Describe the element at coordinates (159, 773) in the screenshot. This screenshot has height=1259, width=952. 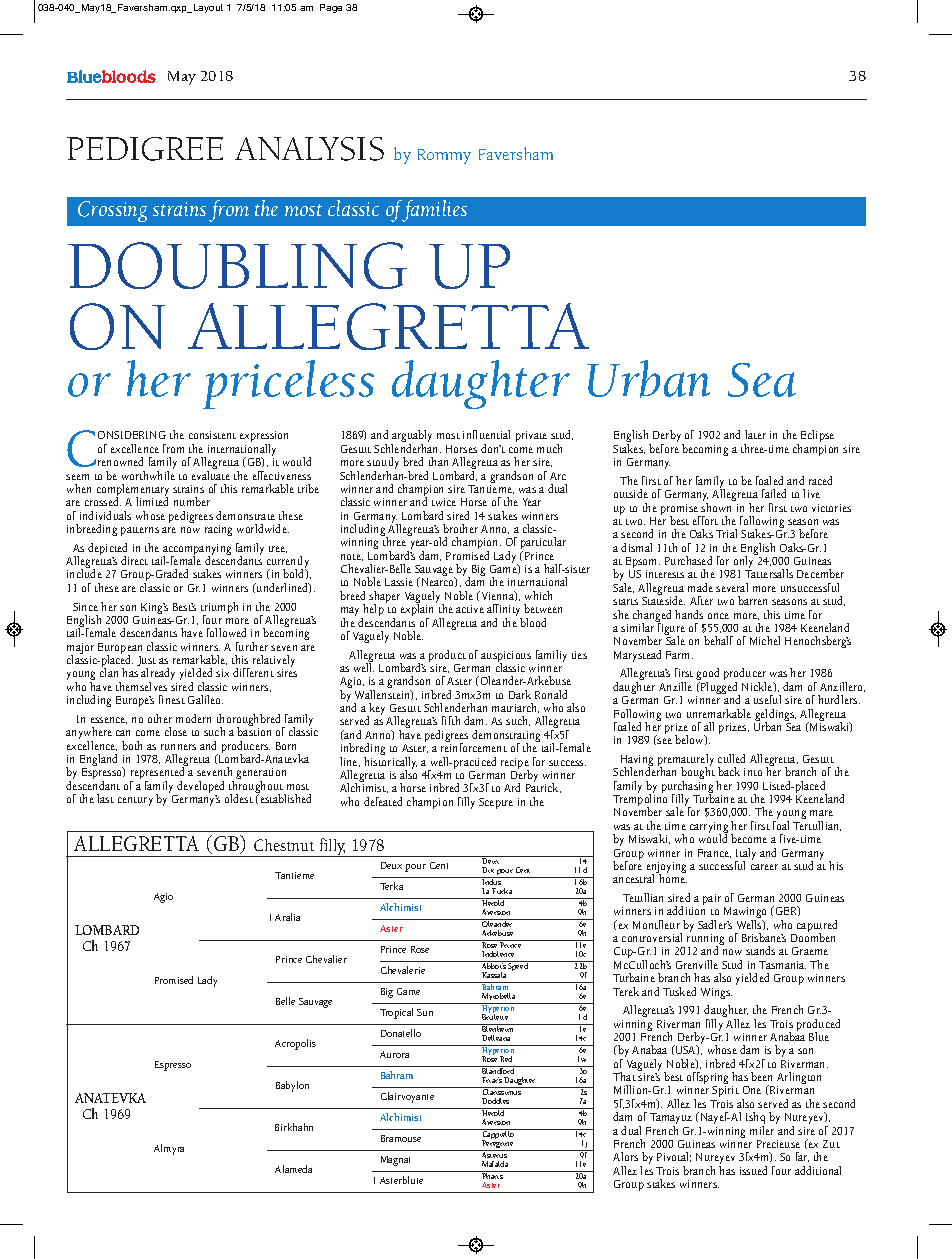
I see `represented` at that location.
